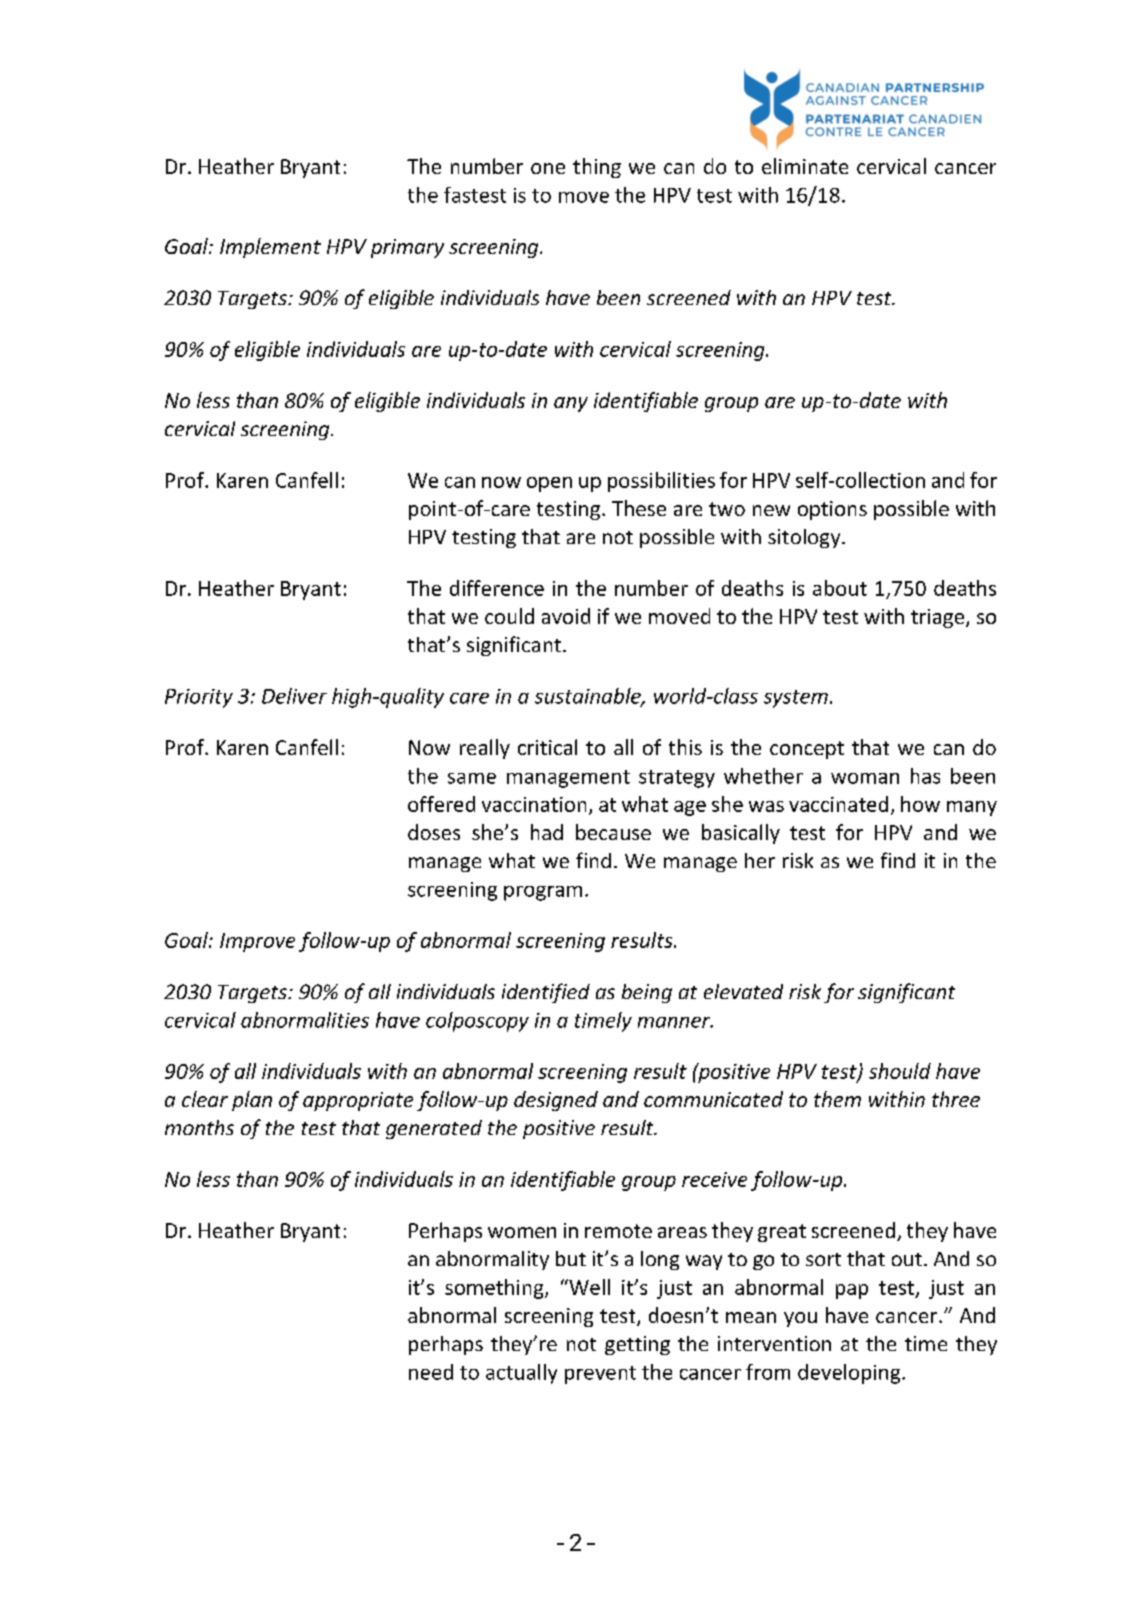  What do you see at coordinates (865, 778) in the screenshot?
I see `woman` at bounding box center [865, 778].
